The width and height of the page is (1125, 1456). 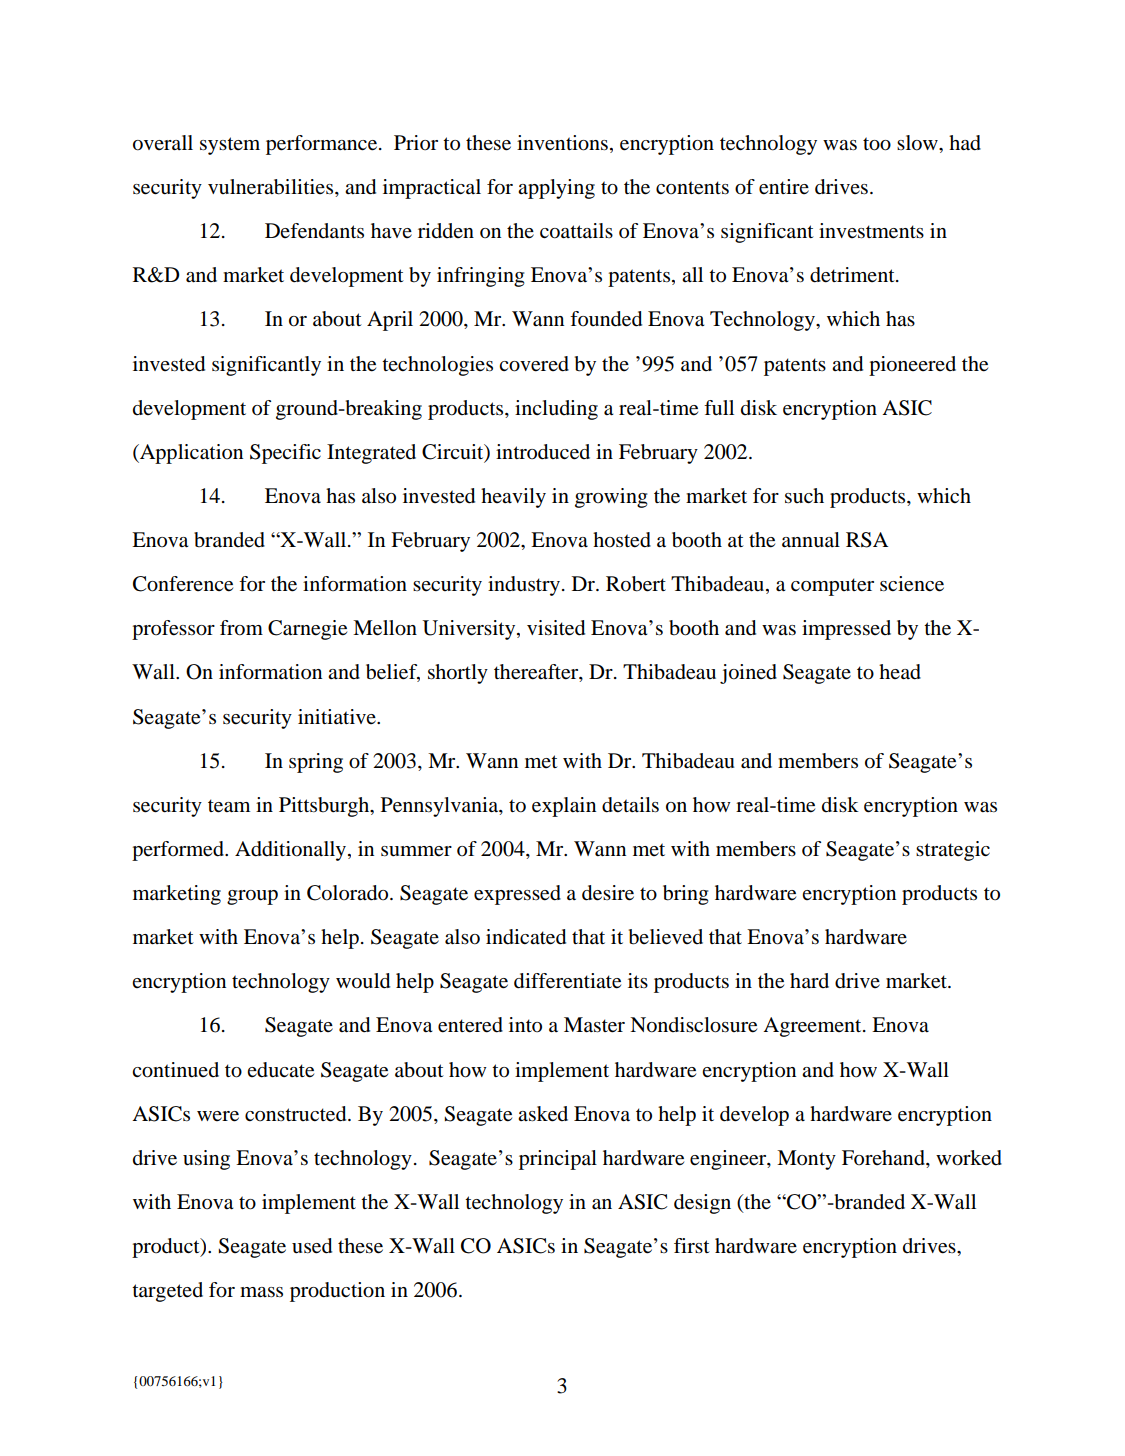 I want to click on strategic, so click(x=953, y=851).
